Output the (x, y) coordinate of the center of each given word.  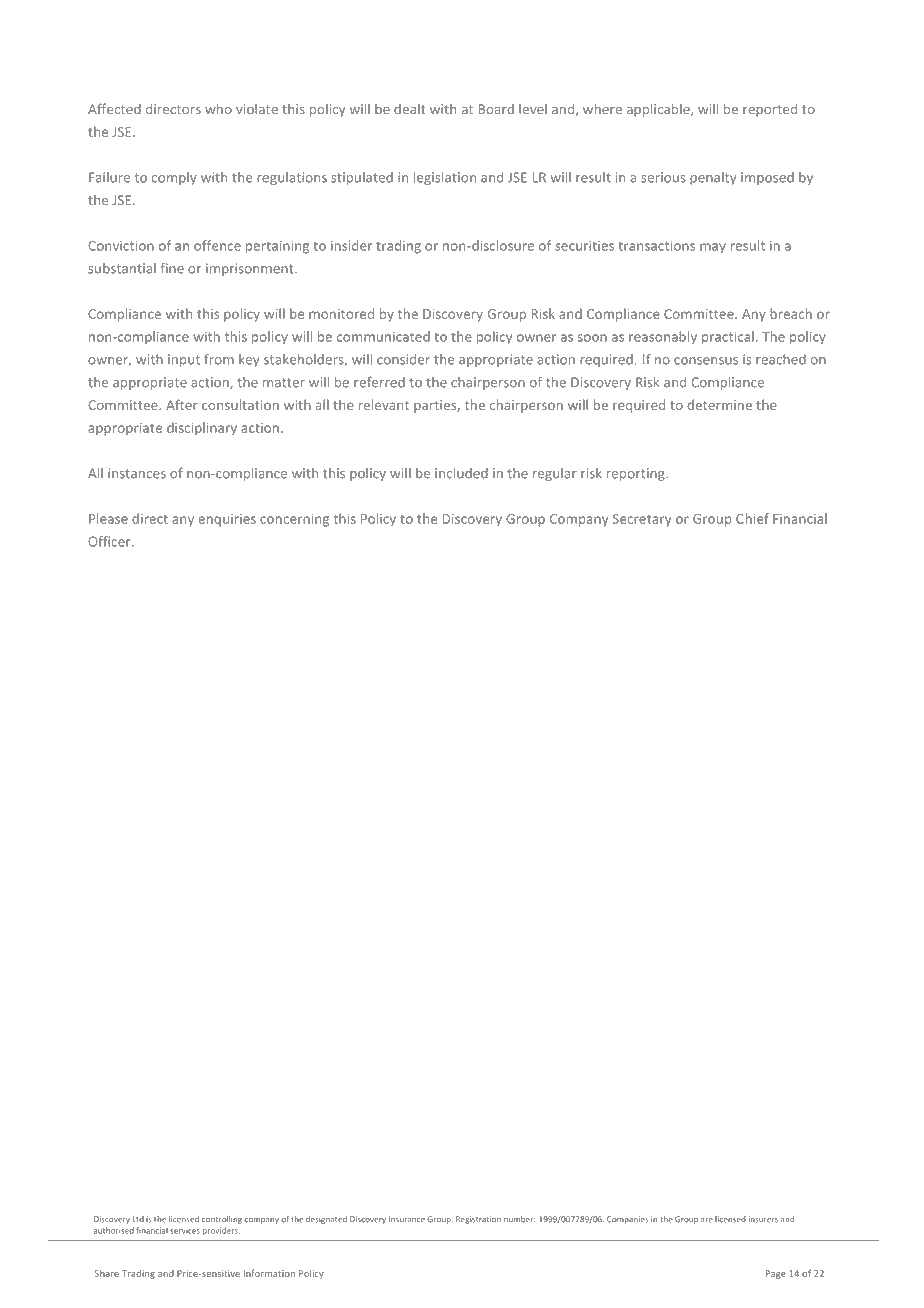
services (185, 1231)
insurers (763, 1219)
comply (174, 178)
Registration (478, 1220)
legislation (445, 178)
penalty (713, 178)
